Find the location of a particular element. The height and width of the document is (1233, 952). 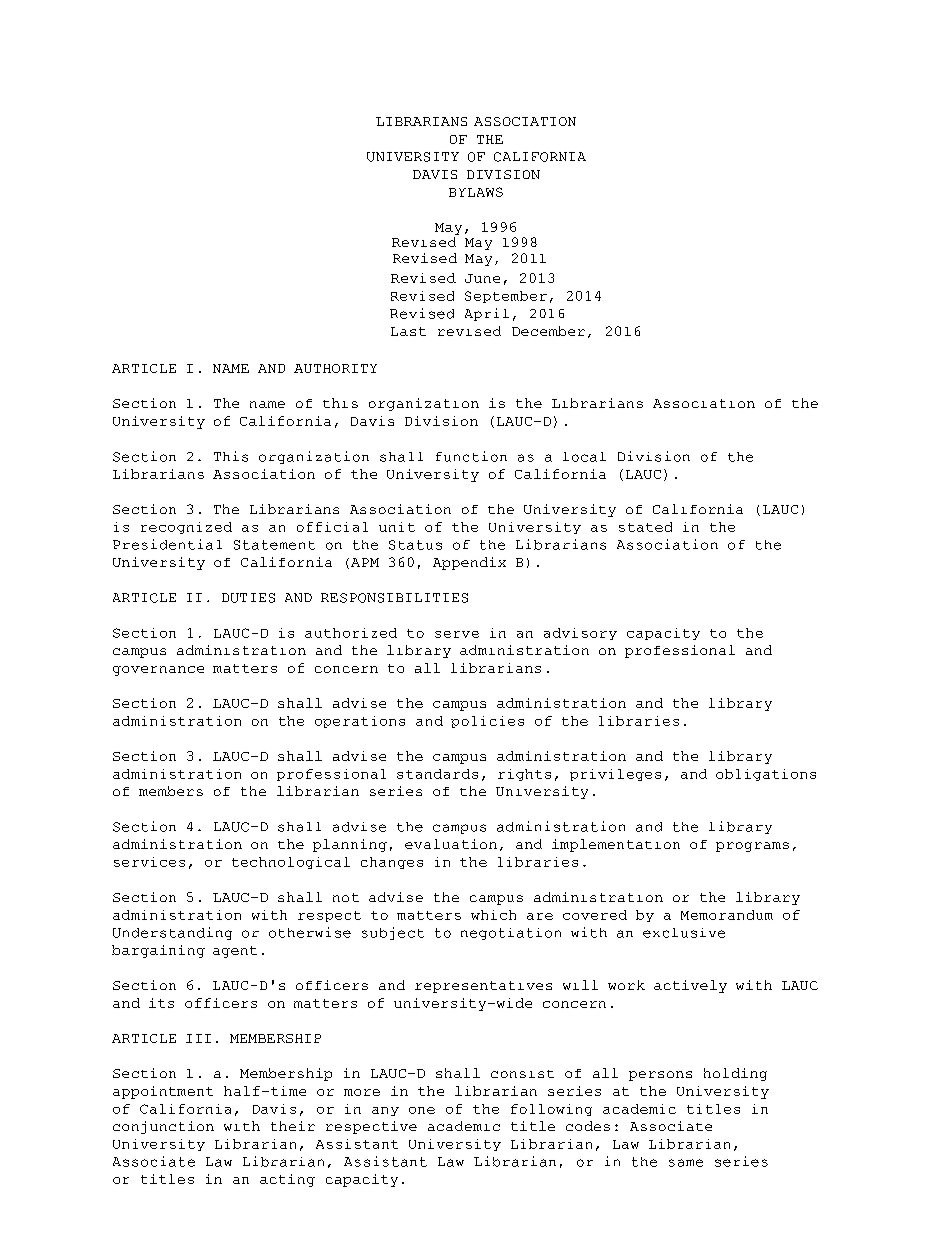

recognized is located at coordinates (186, 528).
